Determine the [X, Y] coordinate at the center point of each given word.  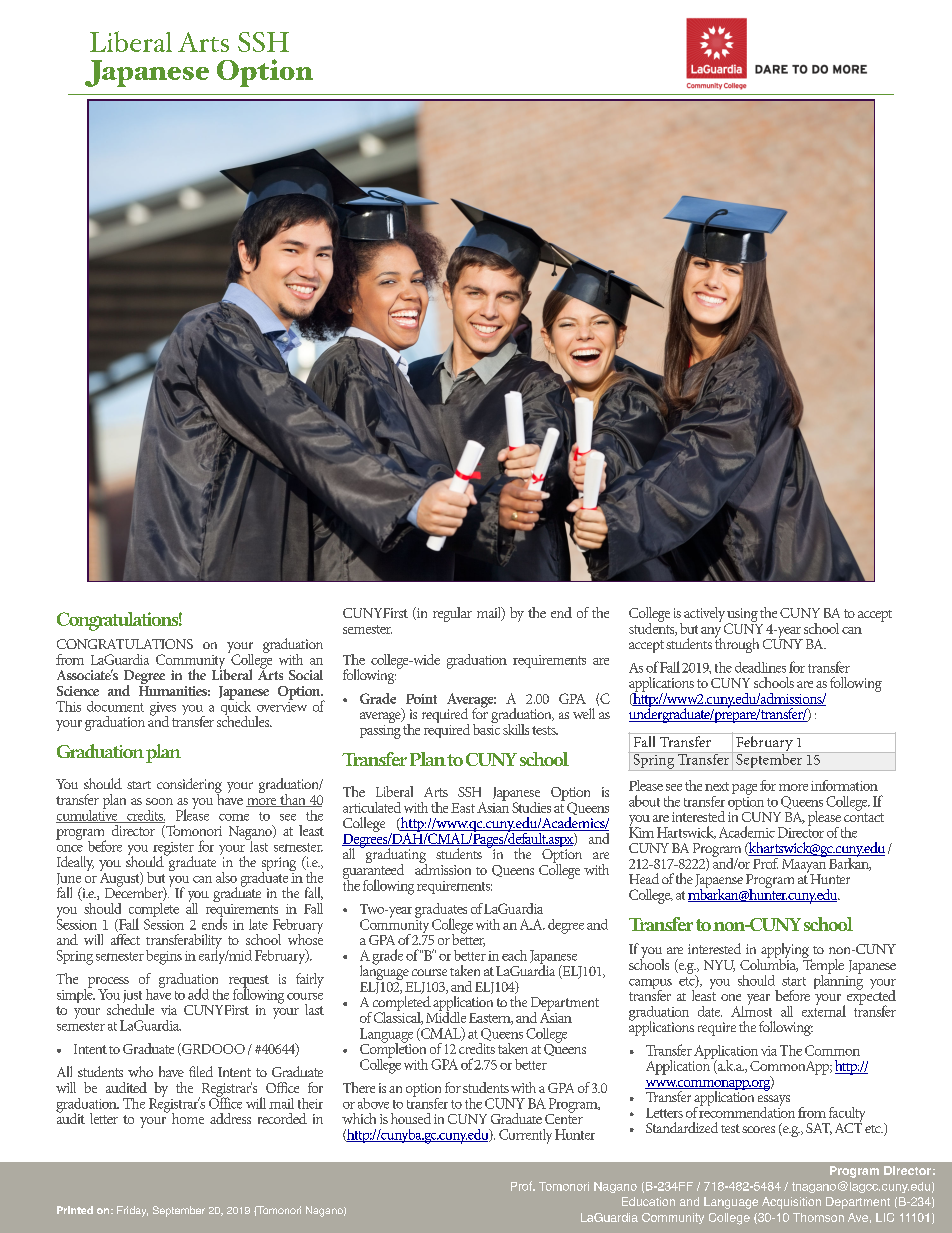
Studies [531, 807]
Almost [751, 1010]
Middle [446, 1016]
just [132, 998]
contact [864, 817]
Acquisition [791, 1203]
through [737, 644]
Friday [132, 1211]
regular [452, 614]
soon [159, 801]
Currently [525, 1136]
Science [78, 691]
